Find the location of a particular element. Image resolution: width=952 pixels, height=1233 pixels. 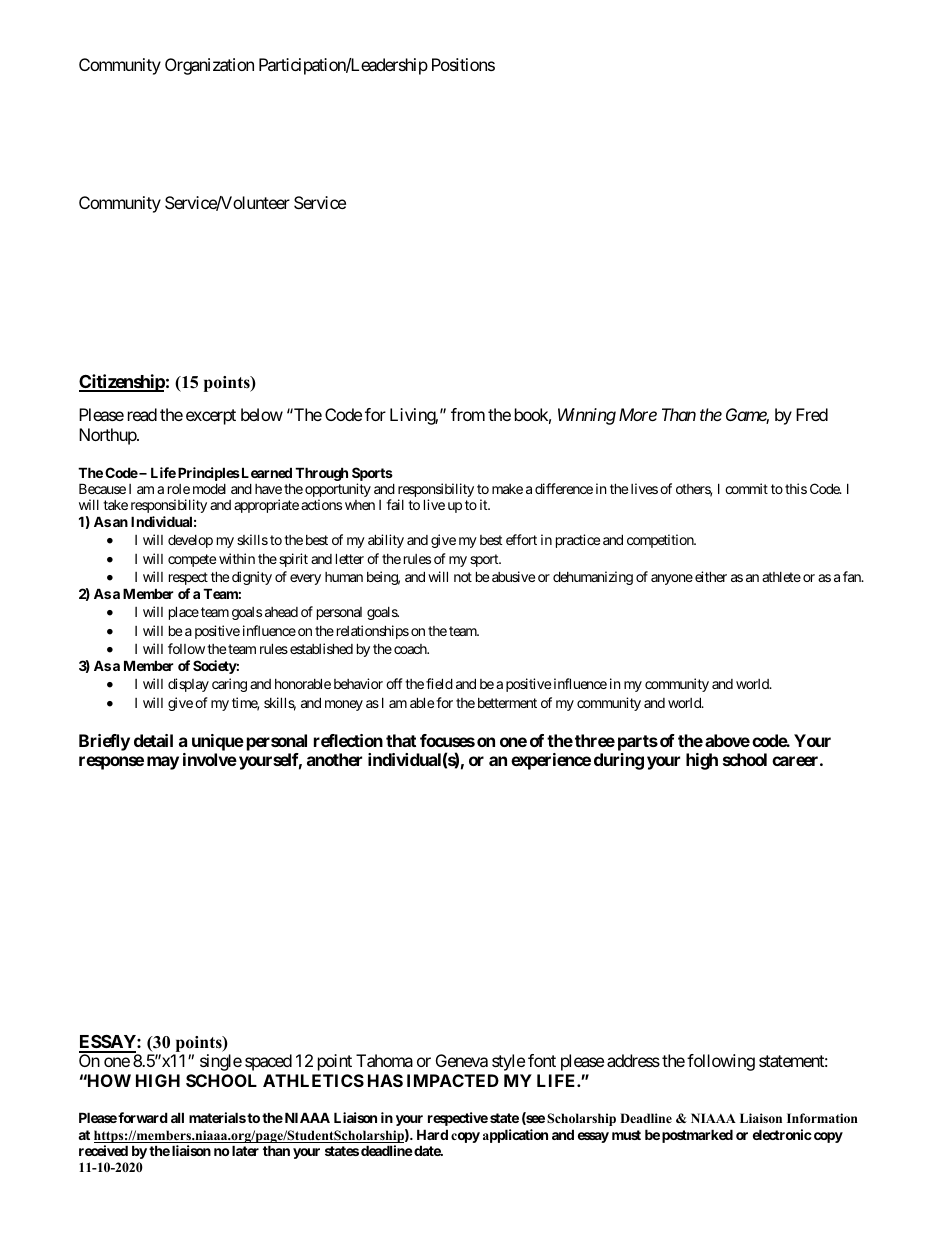

from is located at coordinates (468, 414).
